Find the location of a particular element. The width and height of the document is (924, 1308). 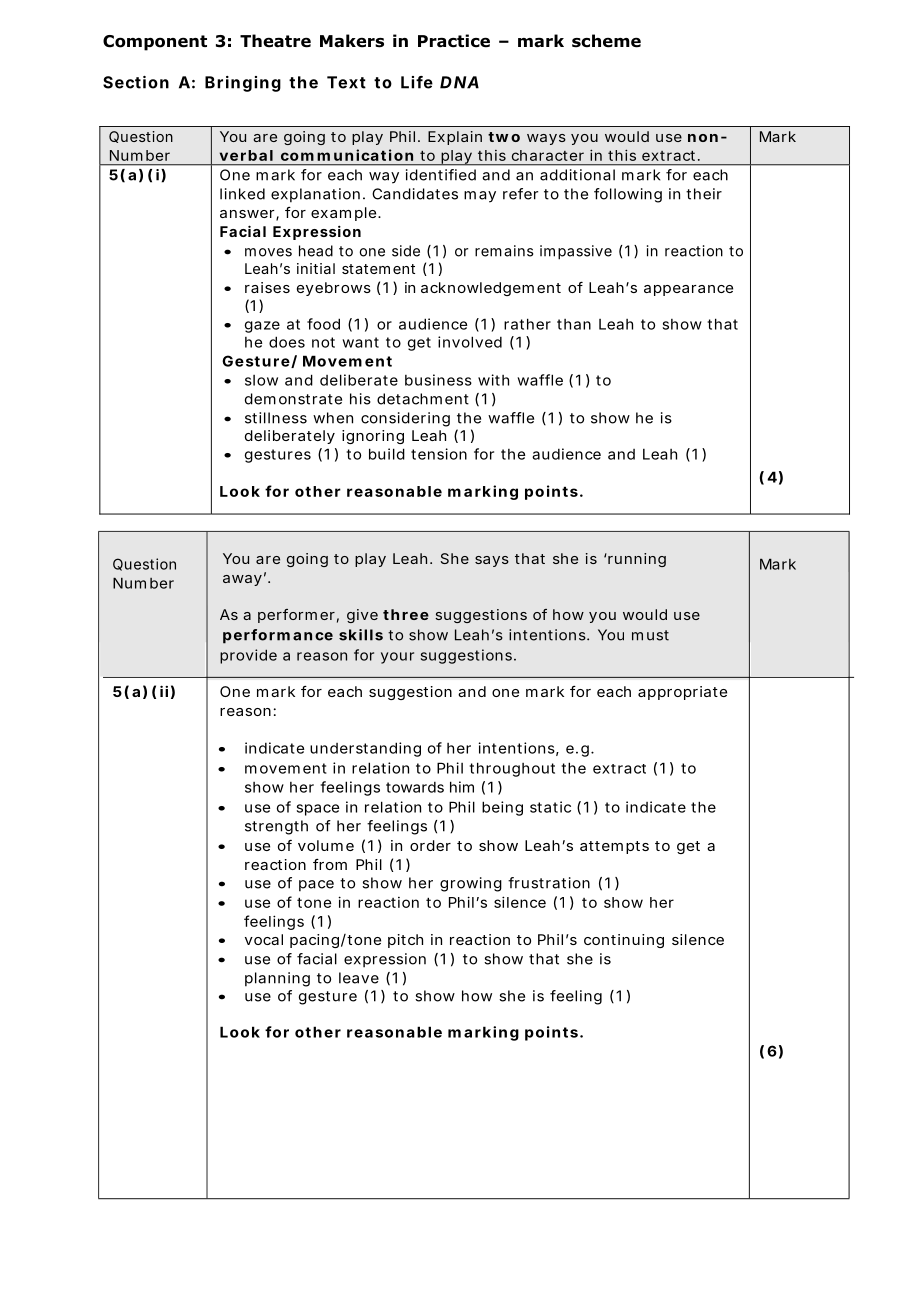

Bringing is located at coordinates (243, 84).
